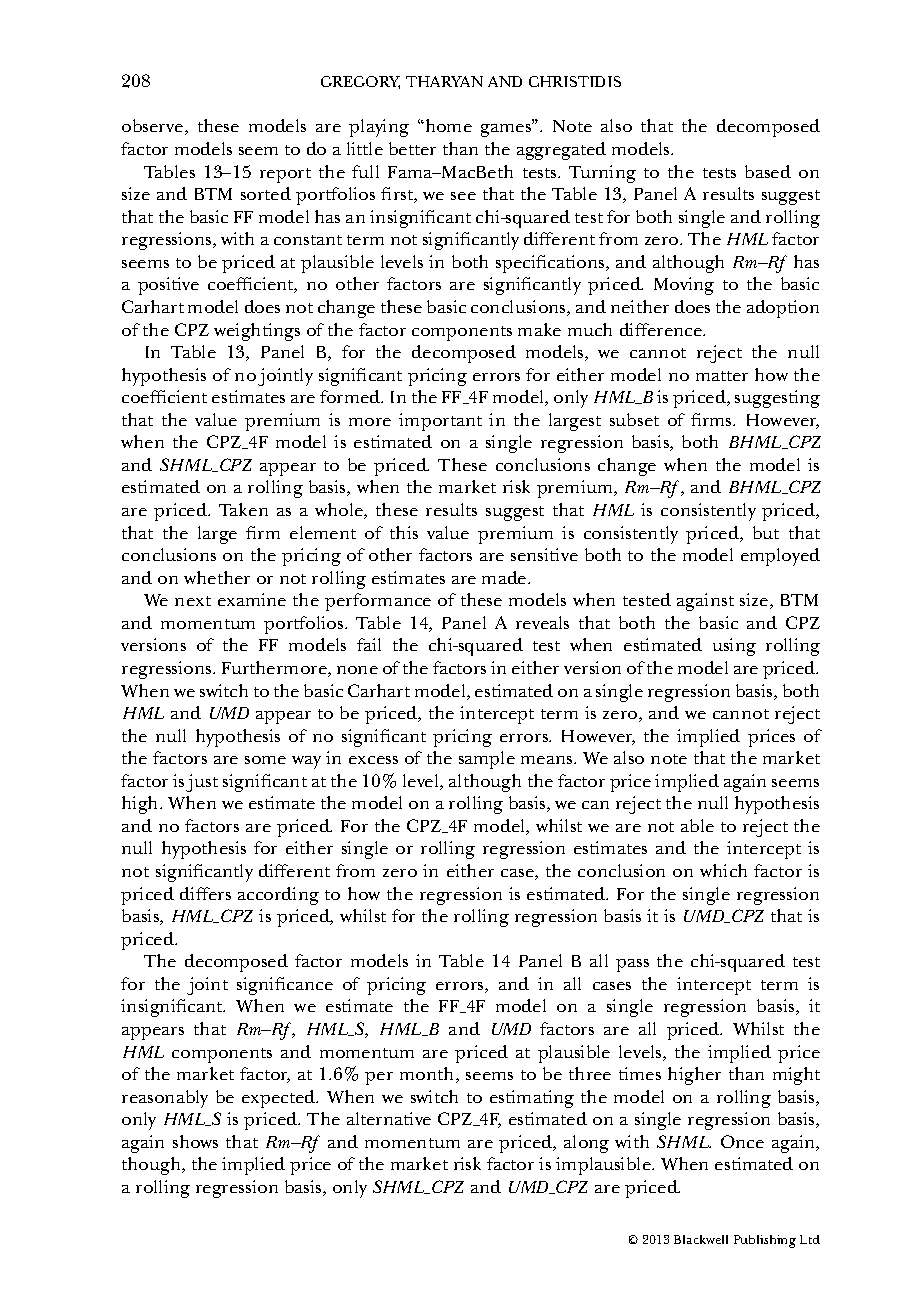  What do you see at coordinates (722, 376) in the screenshot?
I see `matter` at bounding box center [722, 376].
